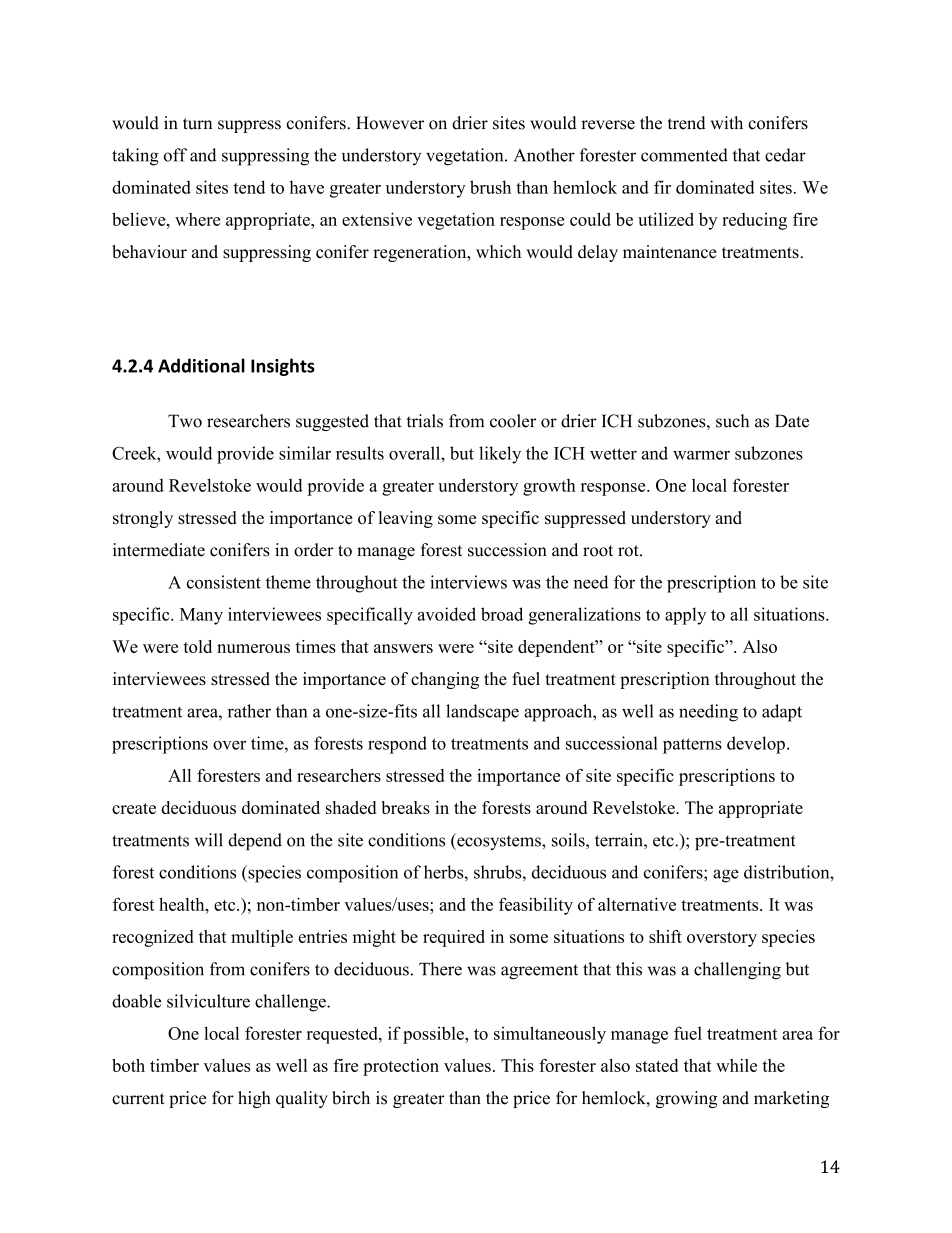  What do you see at coordinates (201, 616) in the screenshot?
I see `Many` at bounding box center [201, 616].
